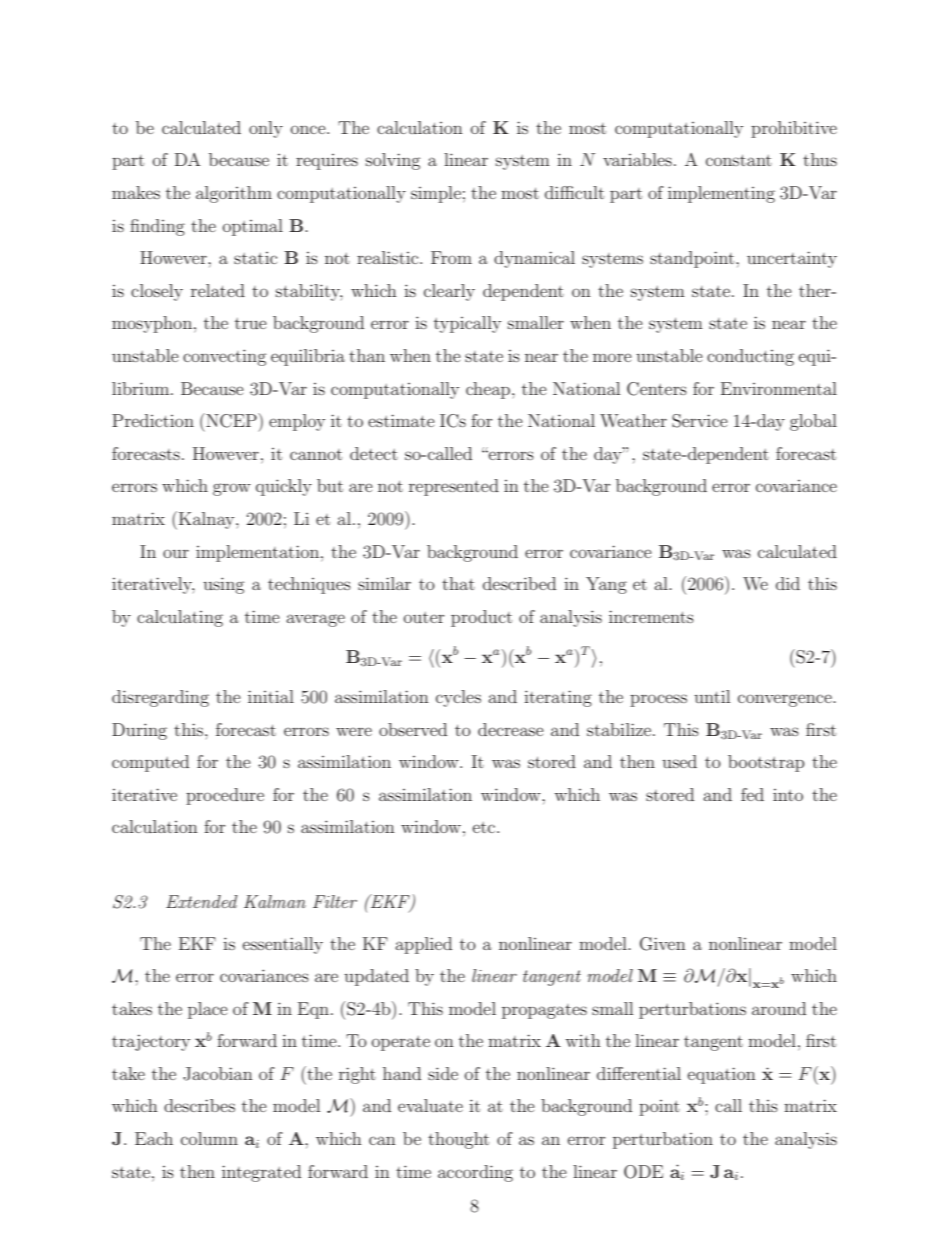 Image resolution: width=952 pixels, height=1233 pixels. What do you see at coordinates (234, 194) in the screenshot?
I see `algorithm` at bounding box center [234, 194].
